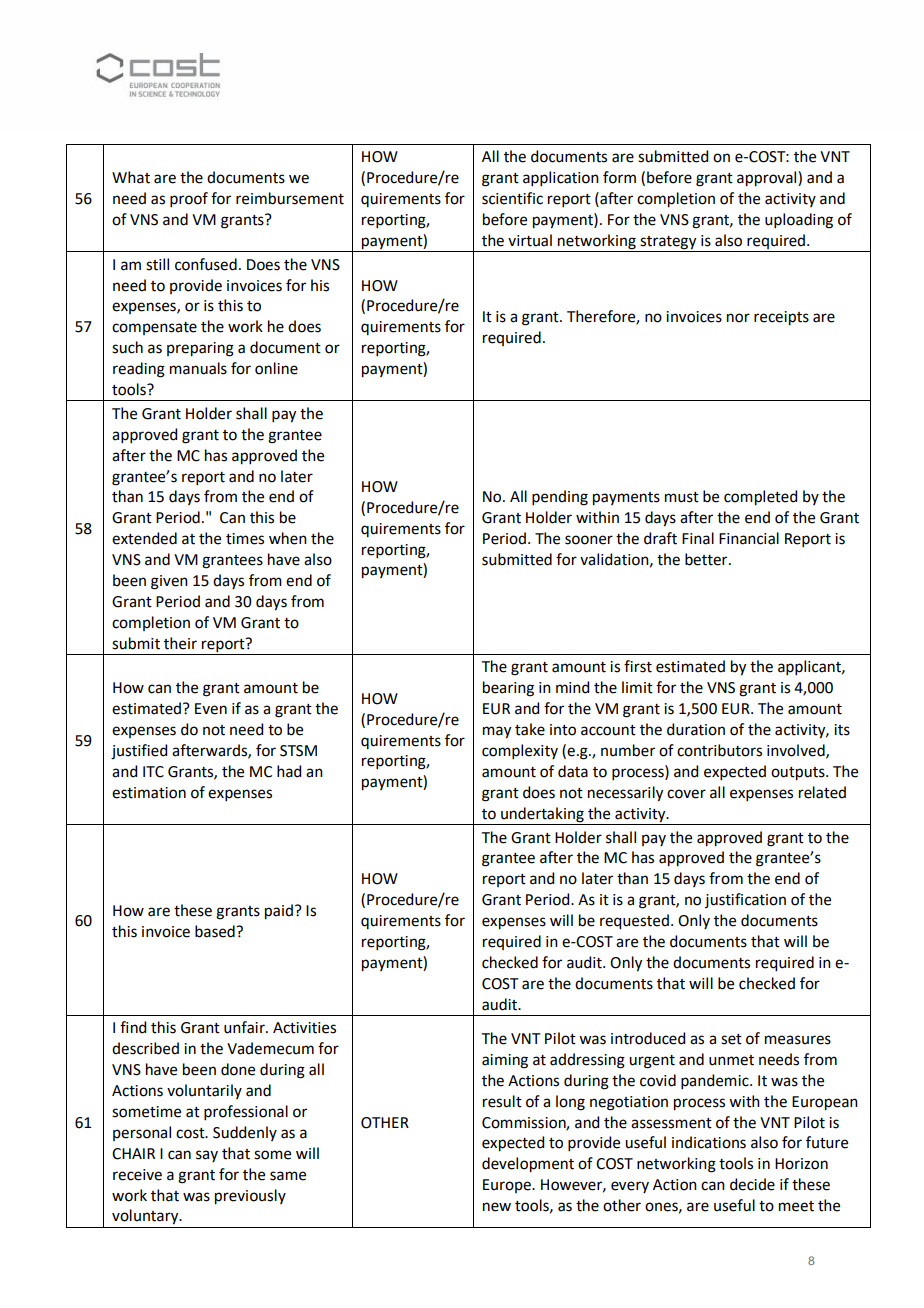  What do you see at coordinates (560, 498) in the document?
I see `pending` at bounding box center [560, 498].
